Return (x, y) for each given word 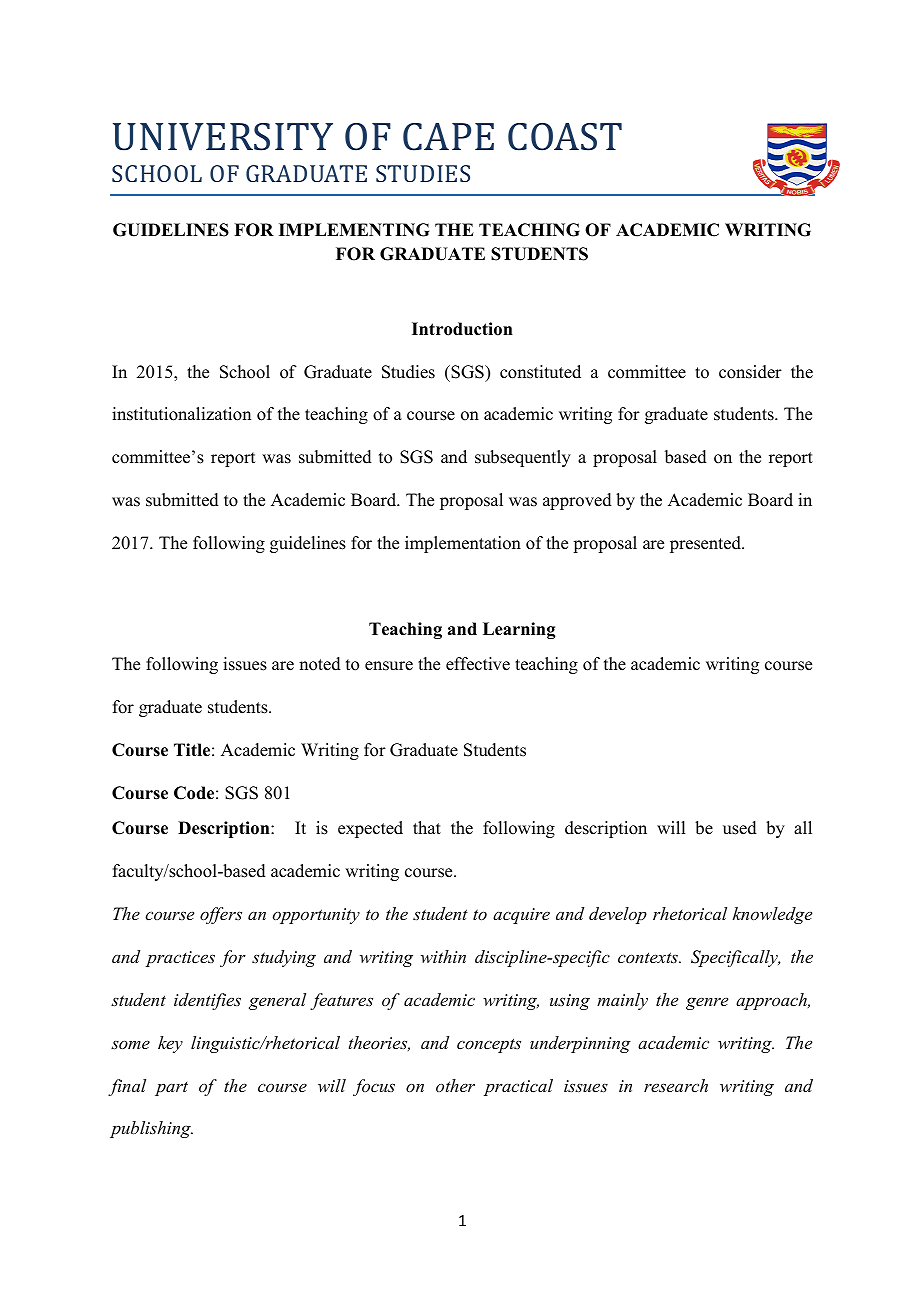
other (455, 1085)
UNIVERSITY (223, 137)
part (171, 1089)
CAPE (448, 137)
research (676, 1085)
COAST (565, 137)
